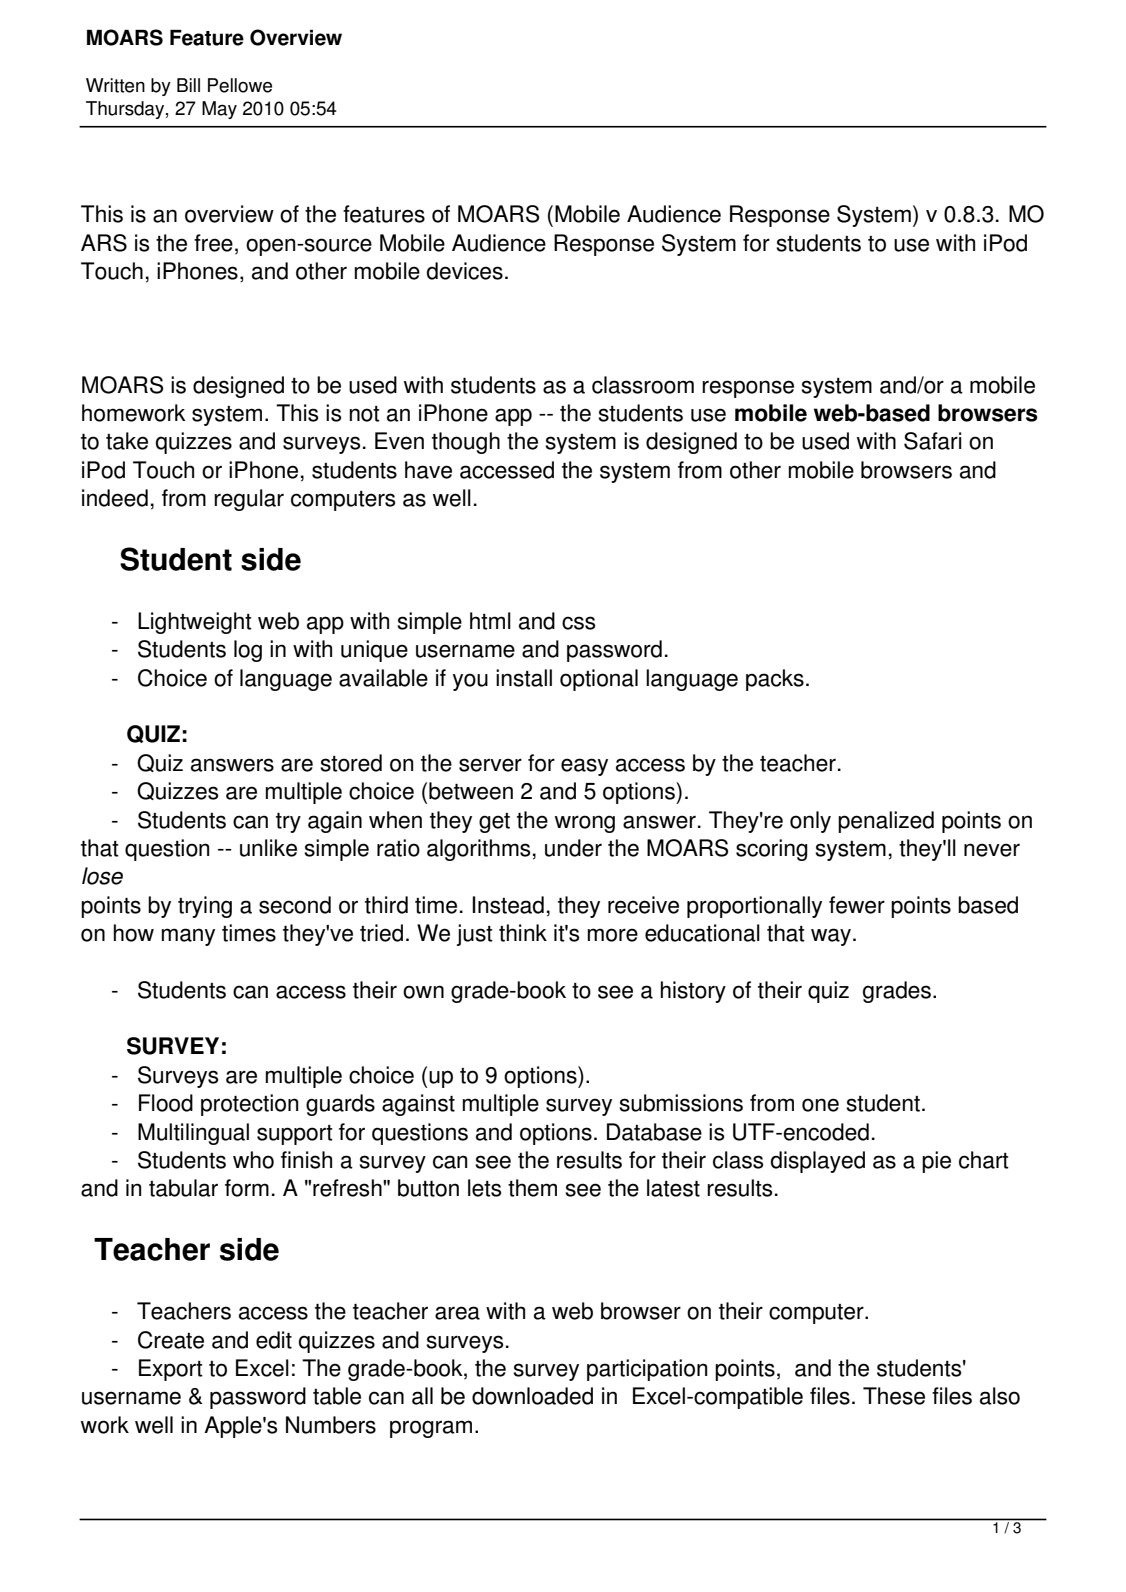 The width and height of the screenshot is (1126, 1592). I want to click on downloaded, so click(532, 1396).
